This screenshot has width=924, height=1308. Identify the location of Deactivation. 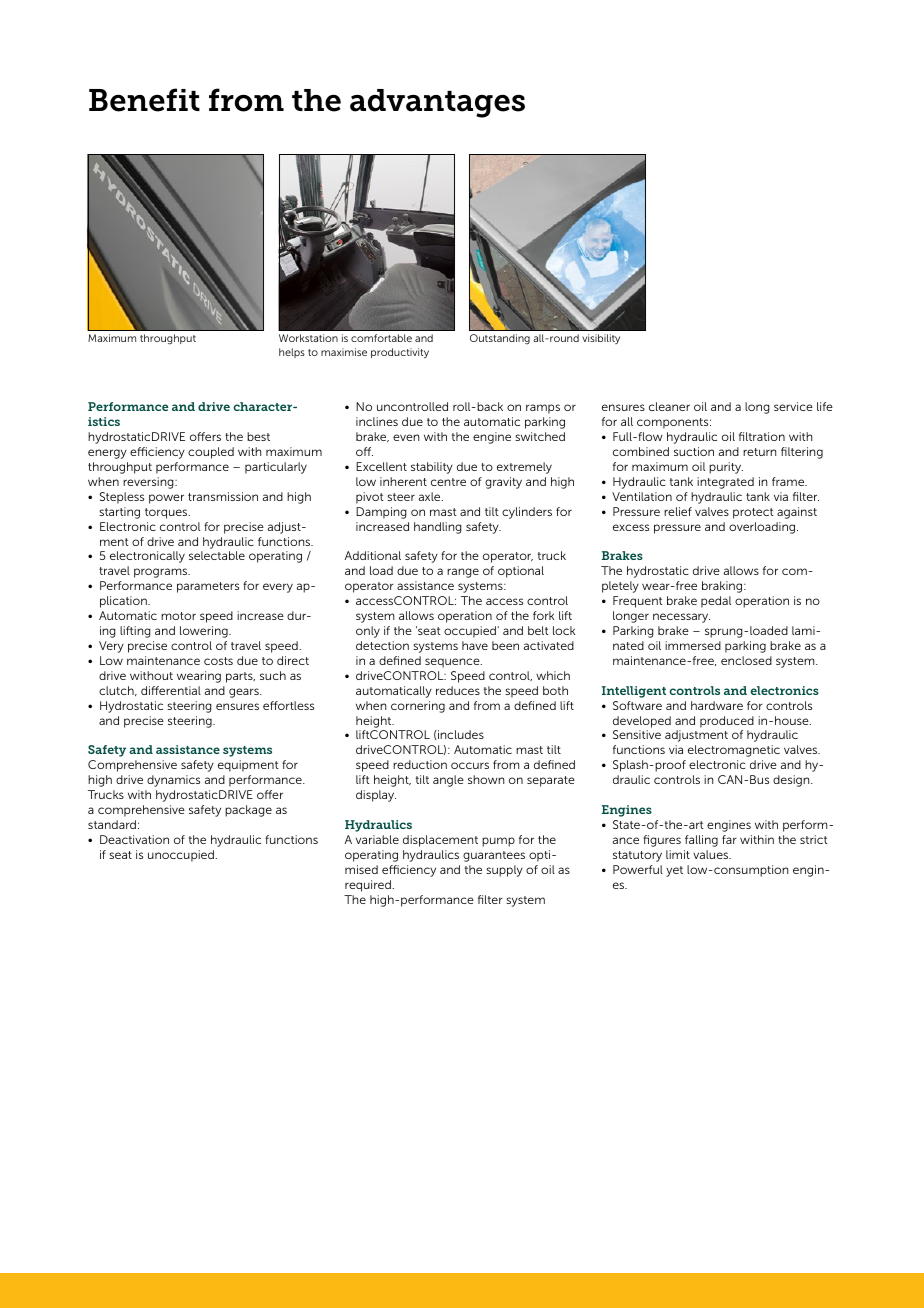
(134, 839).
